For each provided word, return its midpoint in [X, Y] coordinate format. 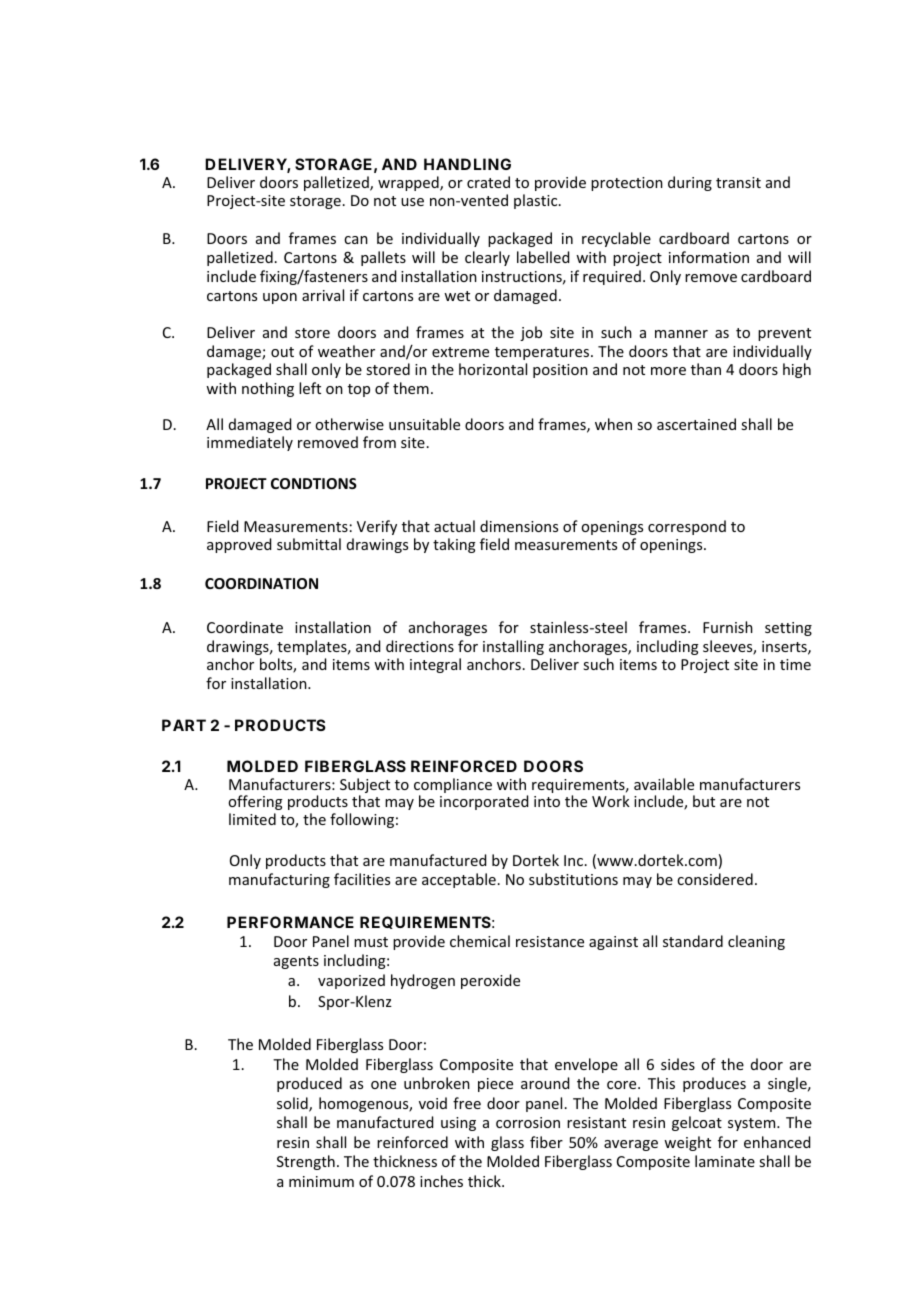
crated [488, 182]
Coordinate [245, 627]
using [458, 1124]
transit [738, 182]
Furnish [728, 627]
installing [513, 647]
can [356, 240]
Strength [306, 1162]
